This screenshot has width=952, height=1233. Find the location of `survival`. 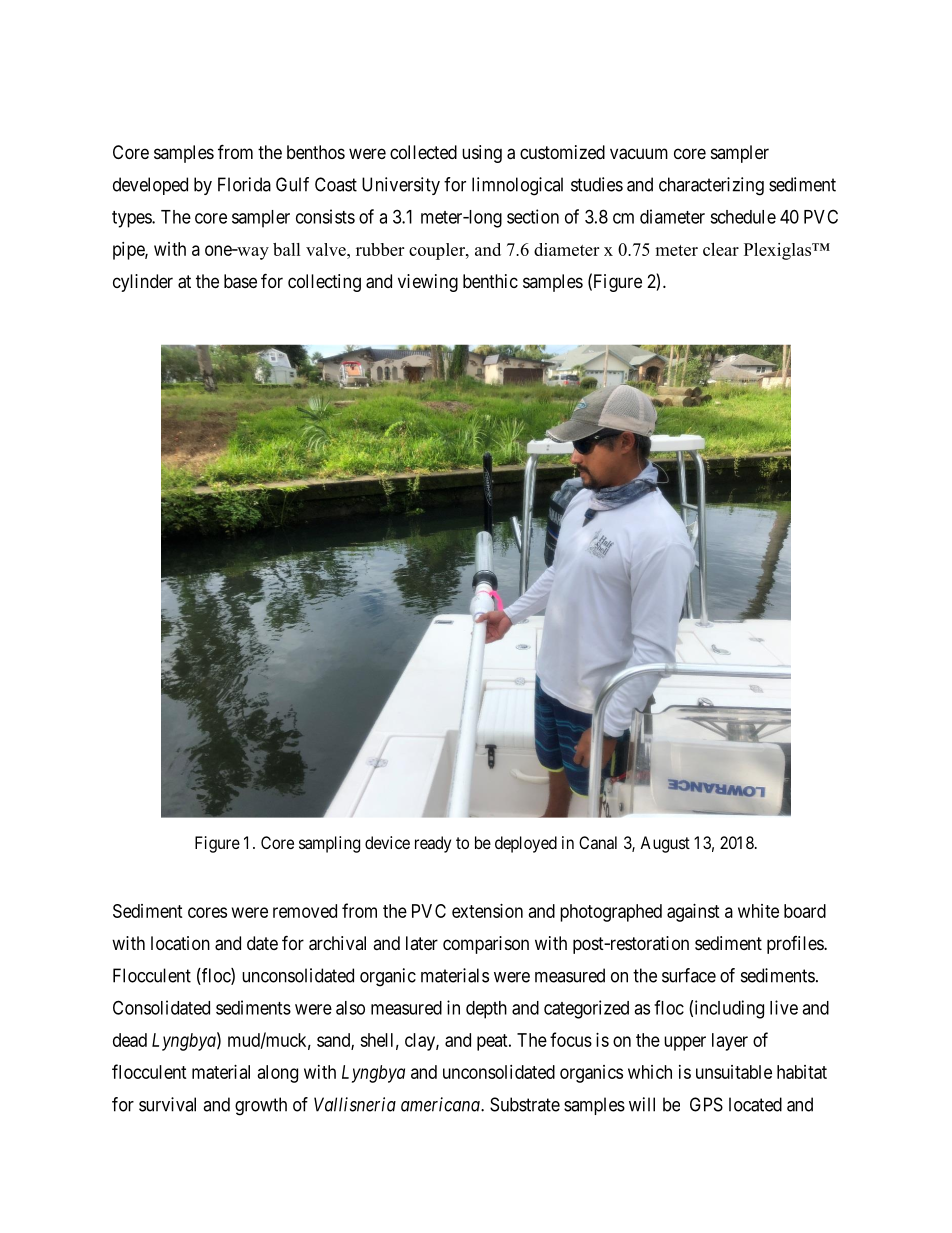

survival is located at coordinates (167, 1104).
